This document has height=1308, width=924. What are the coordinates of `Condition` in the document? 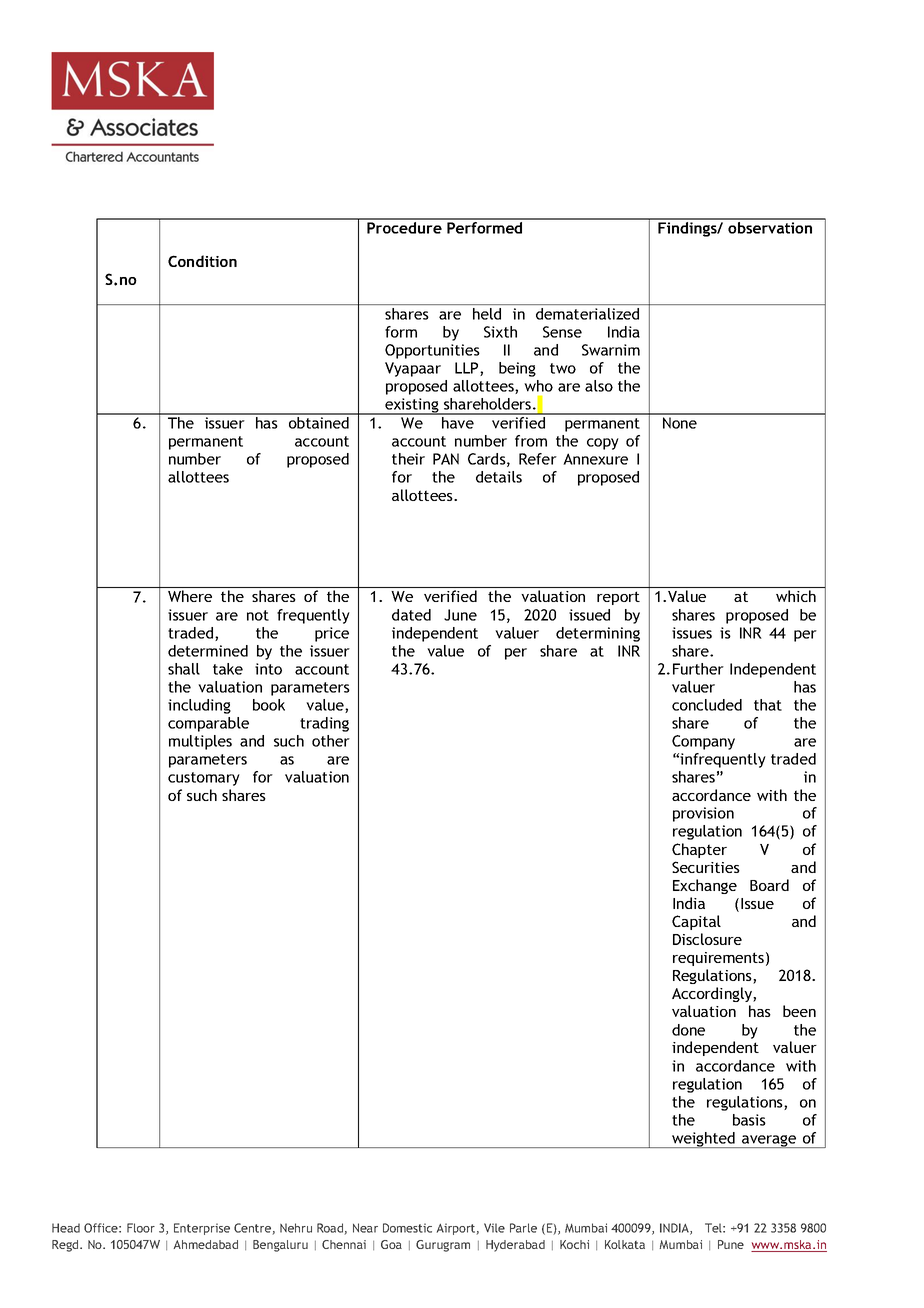 It's located at (202, 261).
